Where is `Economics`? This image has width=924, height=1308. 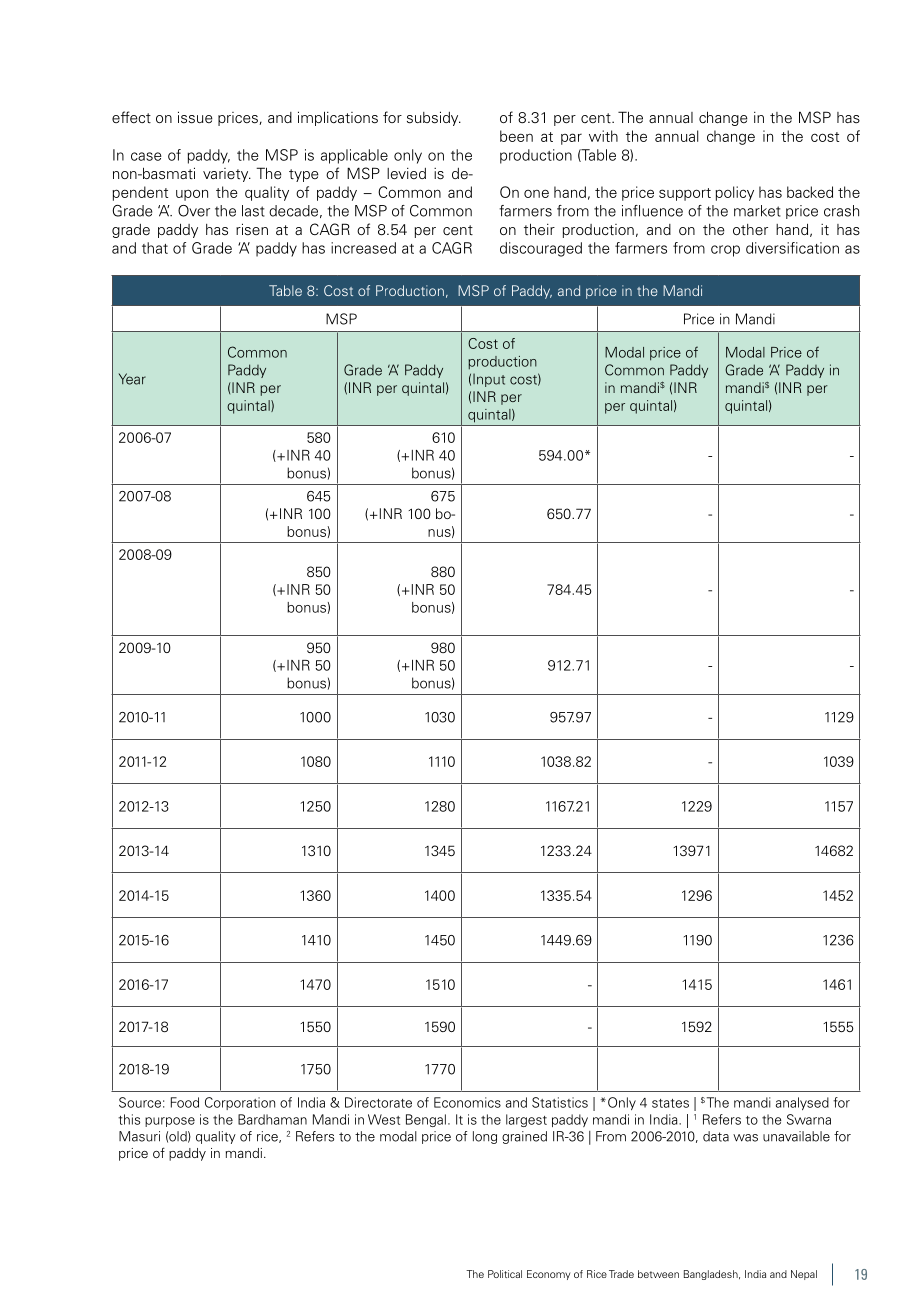
Economics is located at coordinates (467, 1102).
